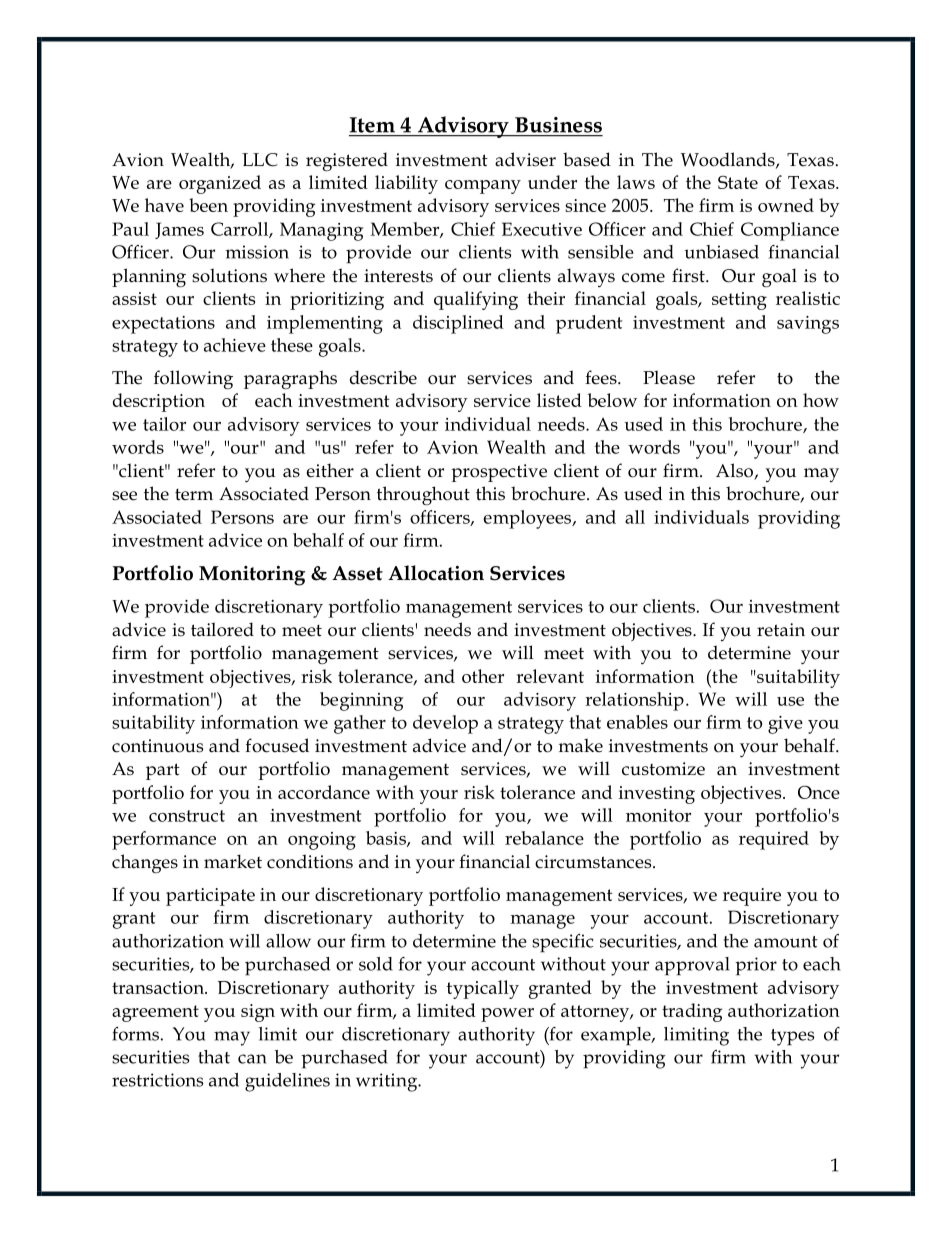 The image size is (952, 1233). Describe the element at coordinates (781, 630) in the screenshot. I see `retain` at that location.
